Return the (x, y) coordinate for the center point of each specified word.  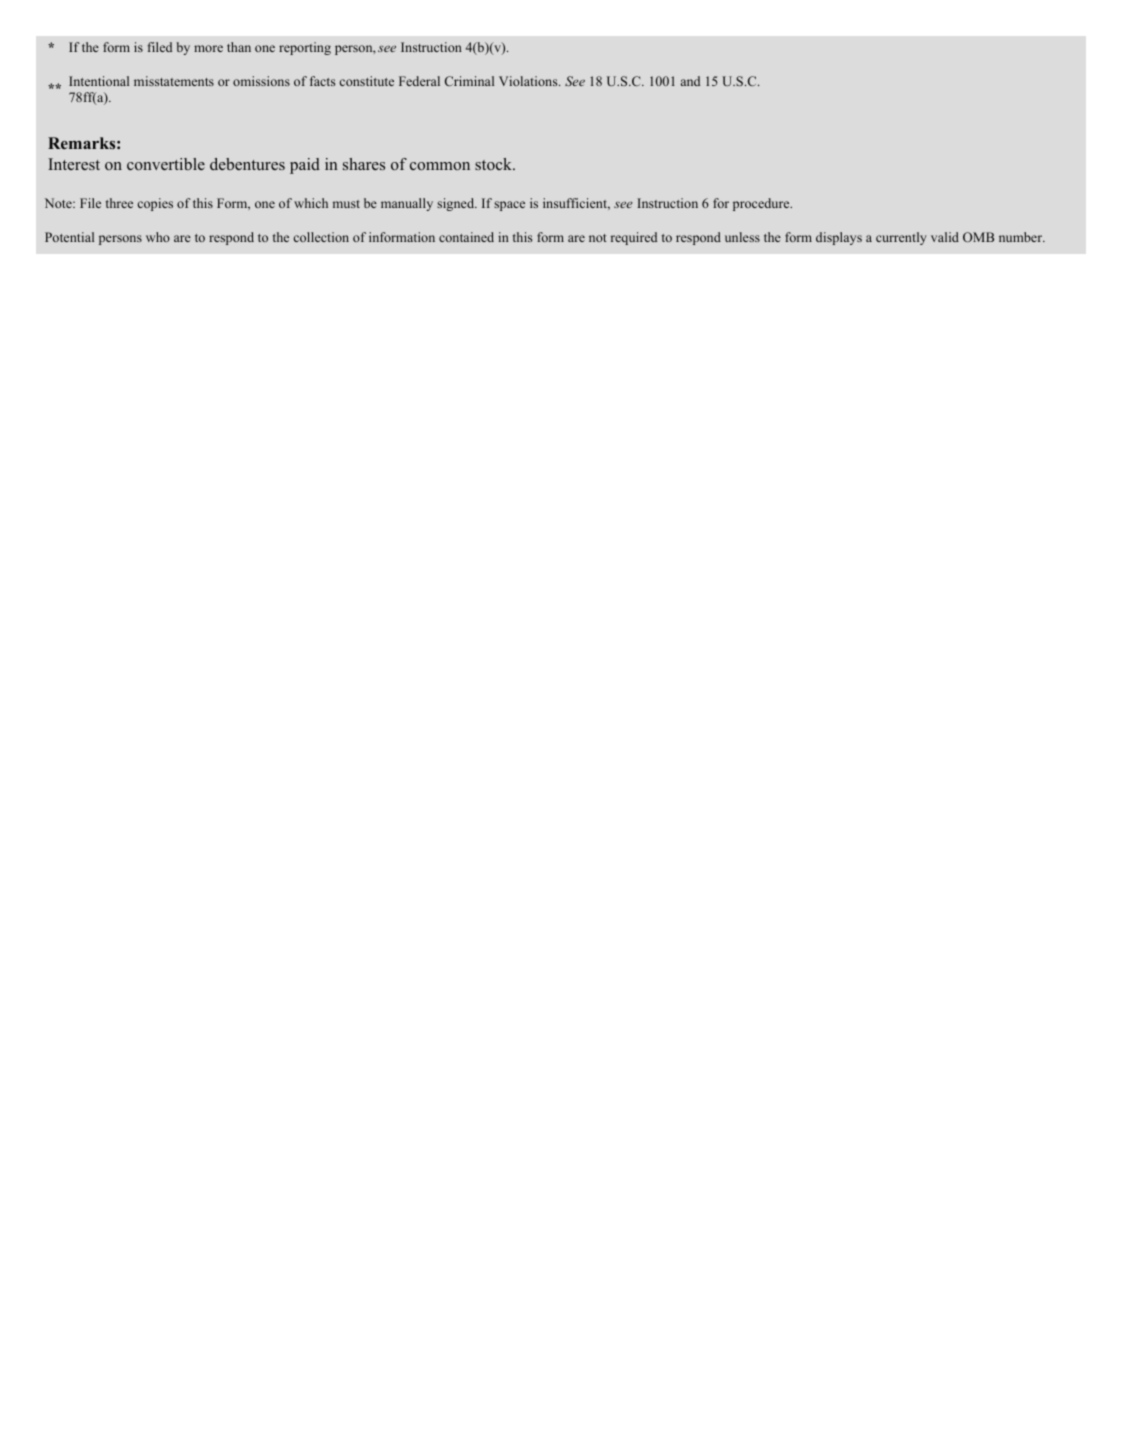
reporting (305, 48)
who (158, 237)
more (208, 48)
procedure (762, 204)
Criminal (469, 81)
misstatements (174, 81)
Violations (529, 81)
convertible (166, 164)
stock (494, 164)
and (690, 81)
